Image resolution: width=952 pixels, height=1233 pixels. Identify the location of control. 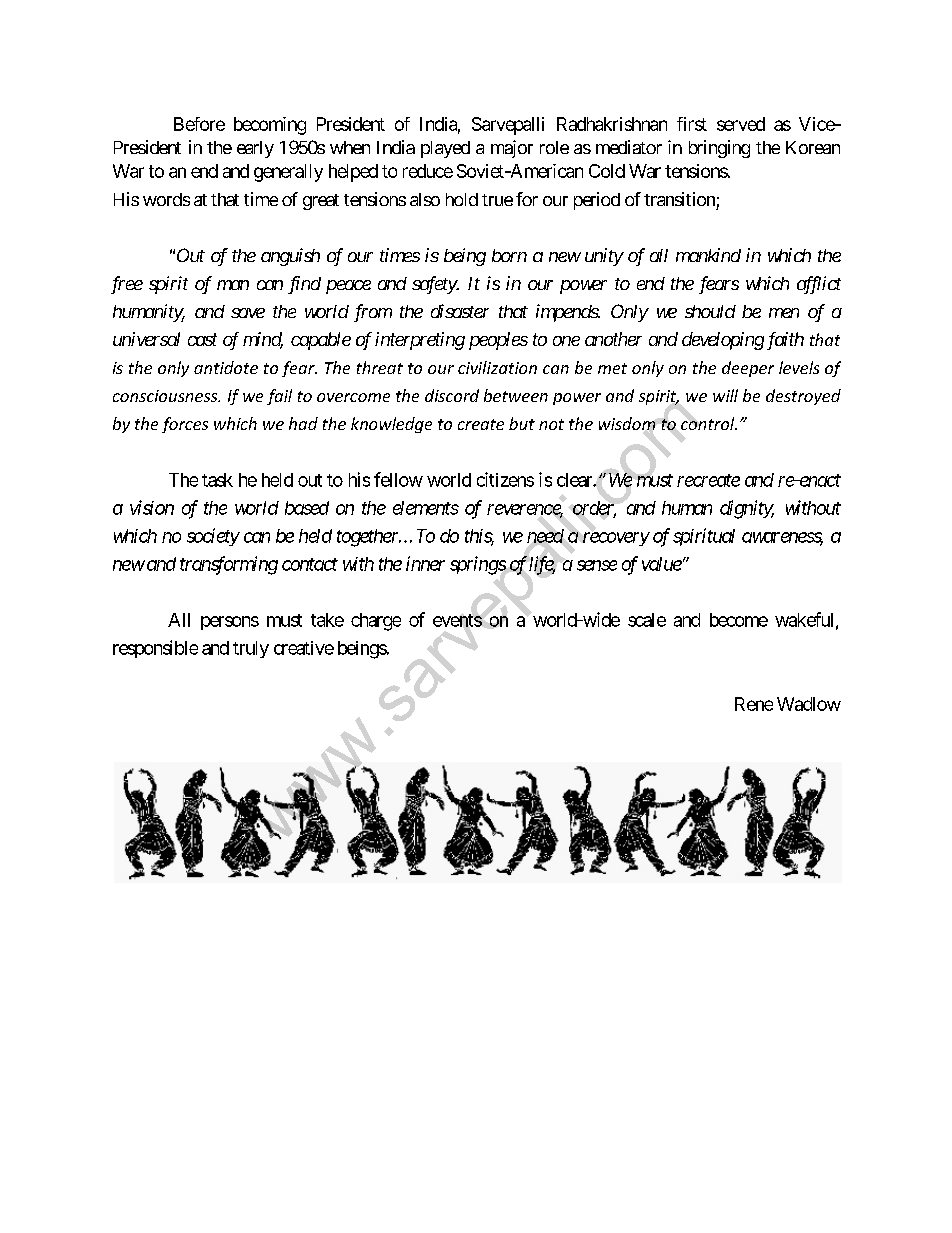
(709, 423).
